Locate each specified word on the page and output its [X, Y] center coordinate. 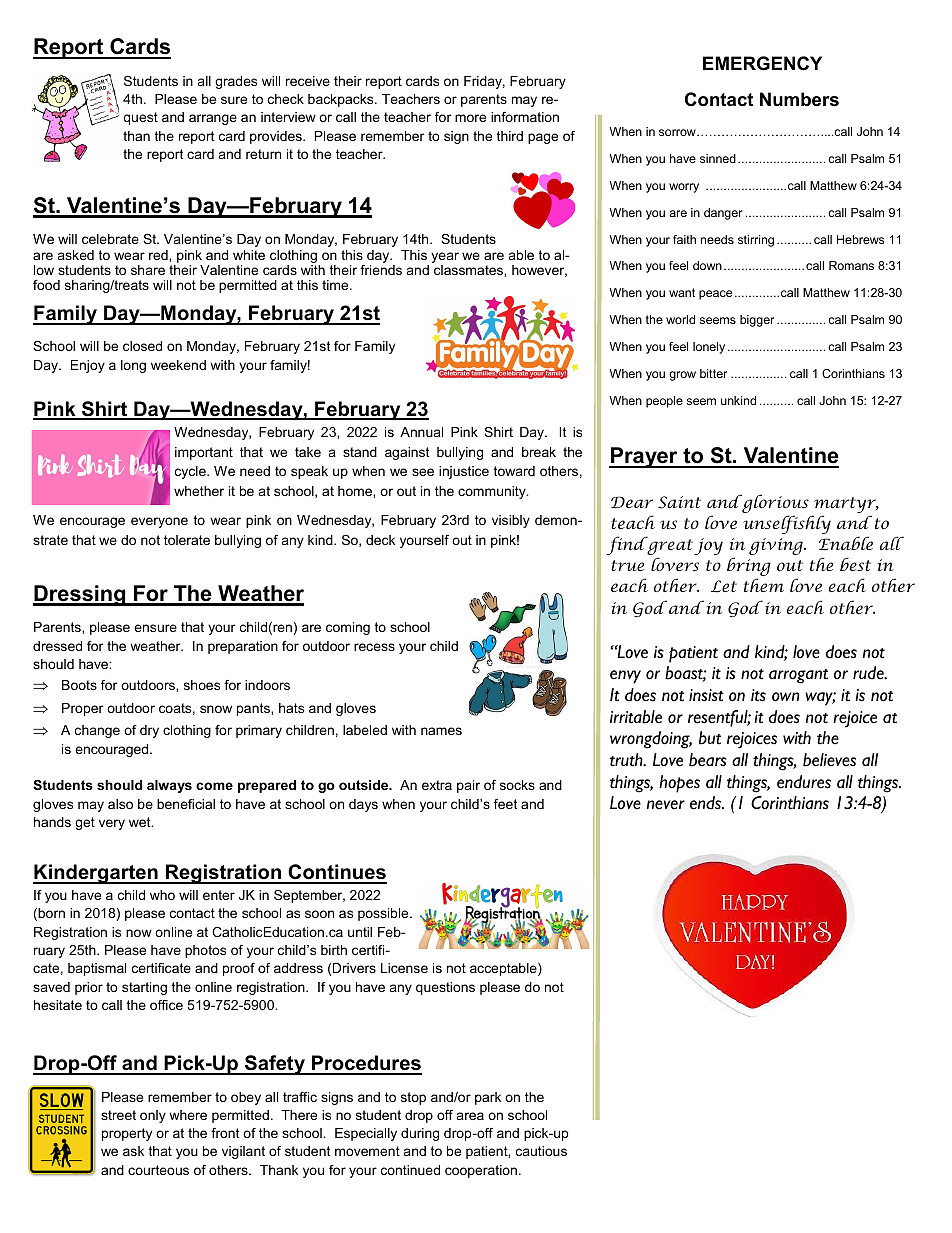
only [153, 1116]
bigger [757, 321]
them [764, 585]
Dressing [80, 595]
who [162, 895]
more [470, 118]
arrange [213, 119]
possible [384, 914]
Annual [421, 432]
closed [142, 346]
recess [374, 647]
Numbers [799, 99]
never [666, 805]
